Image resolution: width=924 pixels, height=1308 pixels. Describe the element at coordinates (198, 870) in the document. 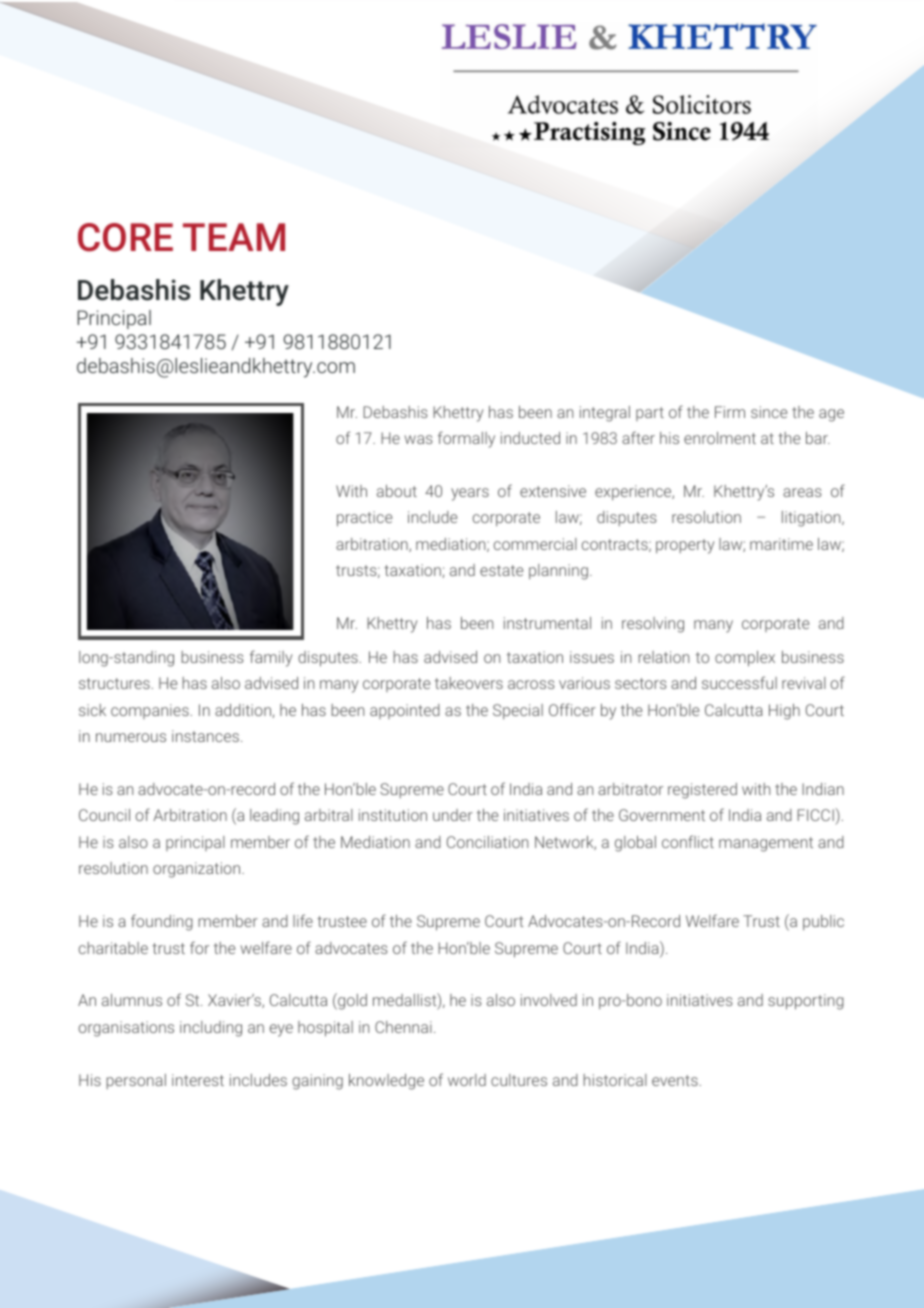

I see `organization` at that location.
